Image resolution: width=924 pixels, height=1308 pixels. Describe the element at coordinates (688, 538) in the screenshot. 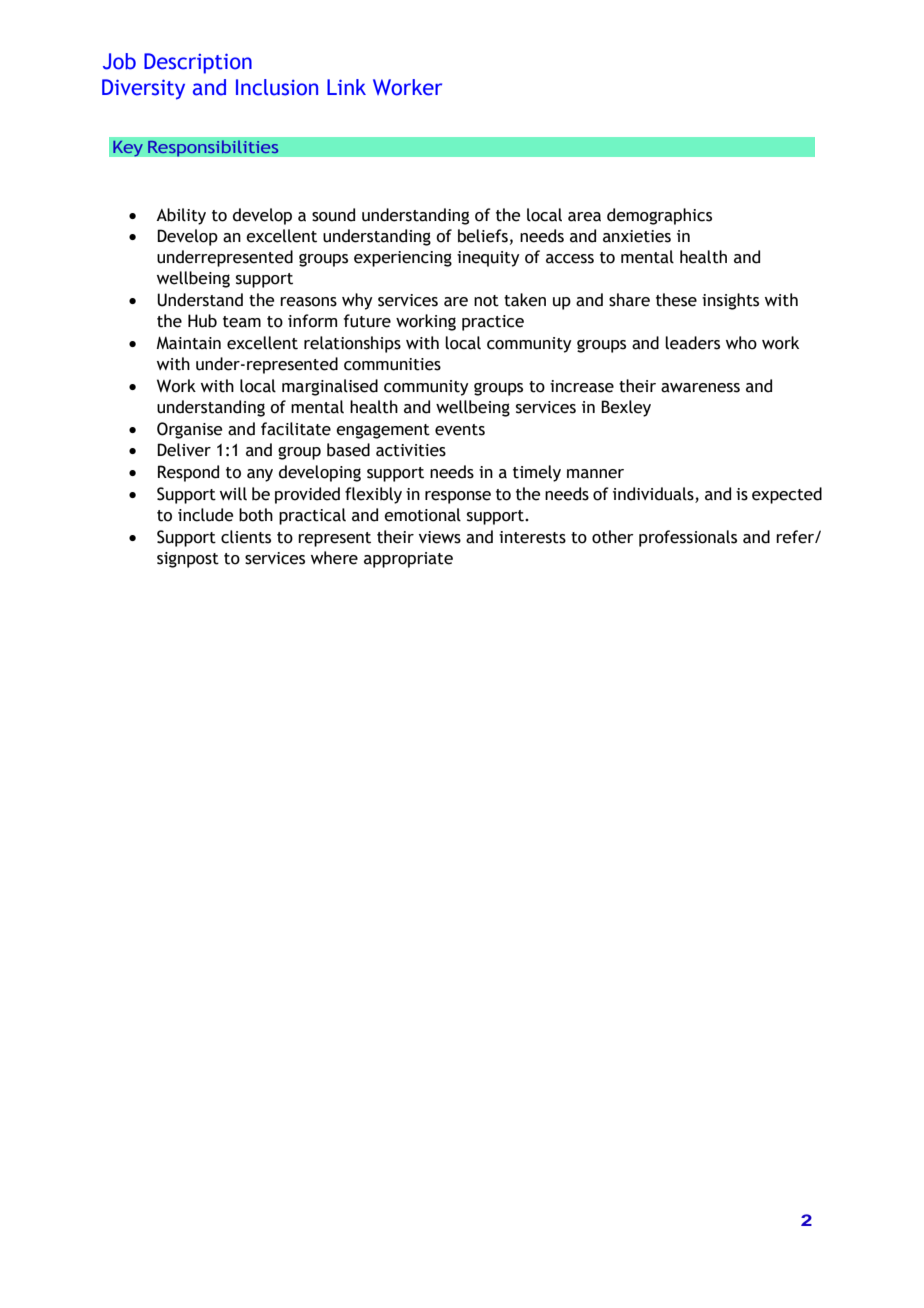

I see `professionals` at that location.
